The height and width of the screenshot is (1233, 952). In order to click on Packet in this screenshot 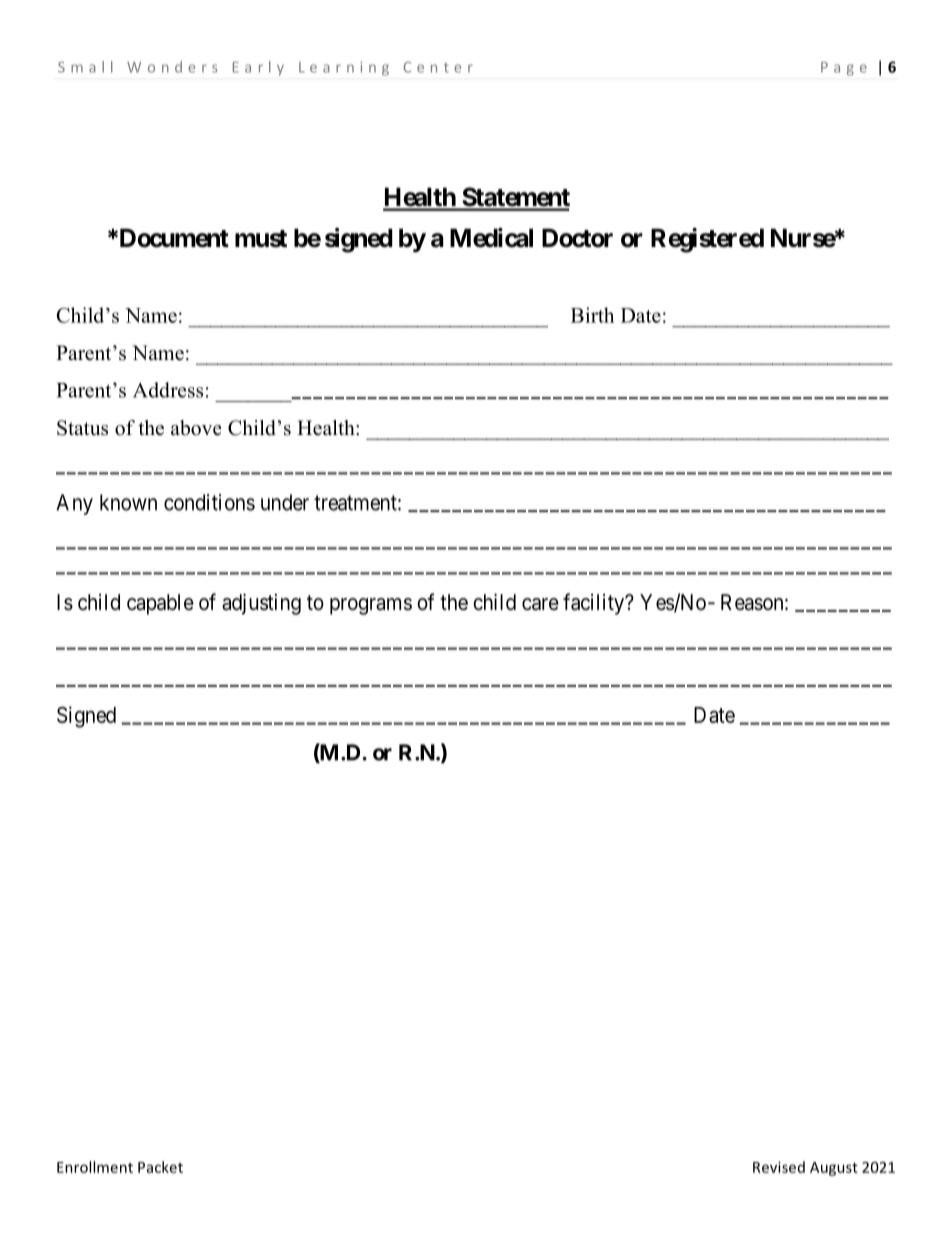, I will do `click(160, 1167)`.
